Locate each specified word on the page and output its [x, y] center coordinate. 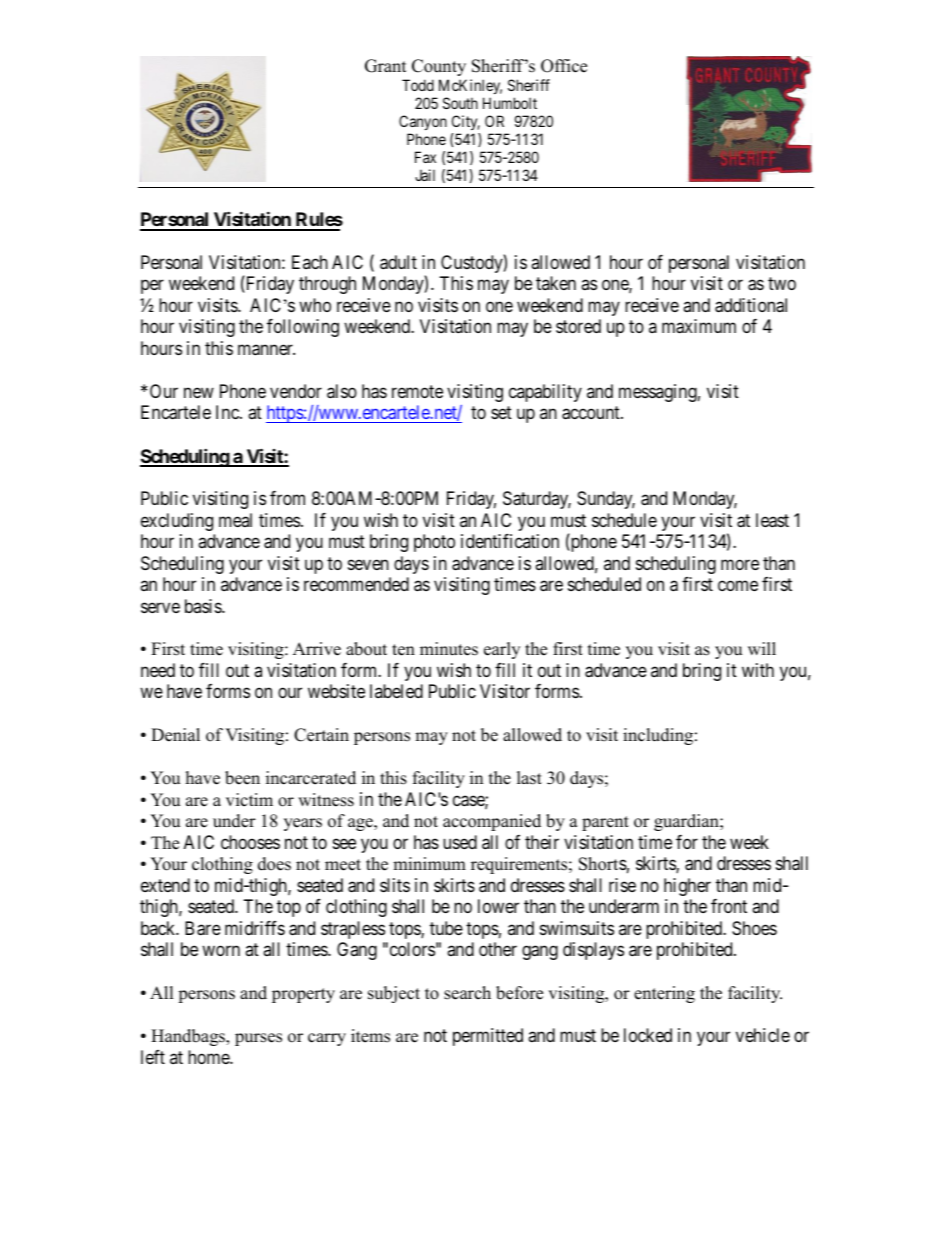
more [740, 564]
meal [235, 520]
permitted [488, 1037]
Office [564, 66]
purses [258, 1039]
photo [434, 543]
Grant [386, 66]
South [460, 103]
